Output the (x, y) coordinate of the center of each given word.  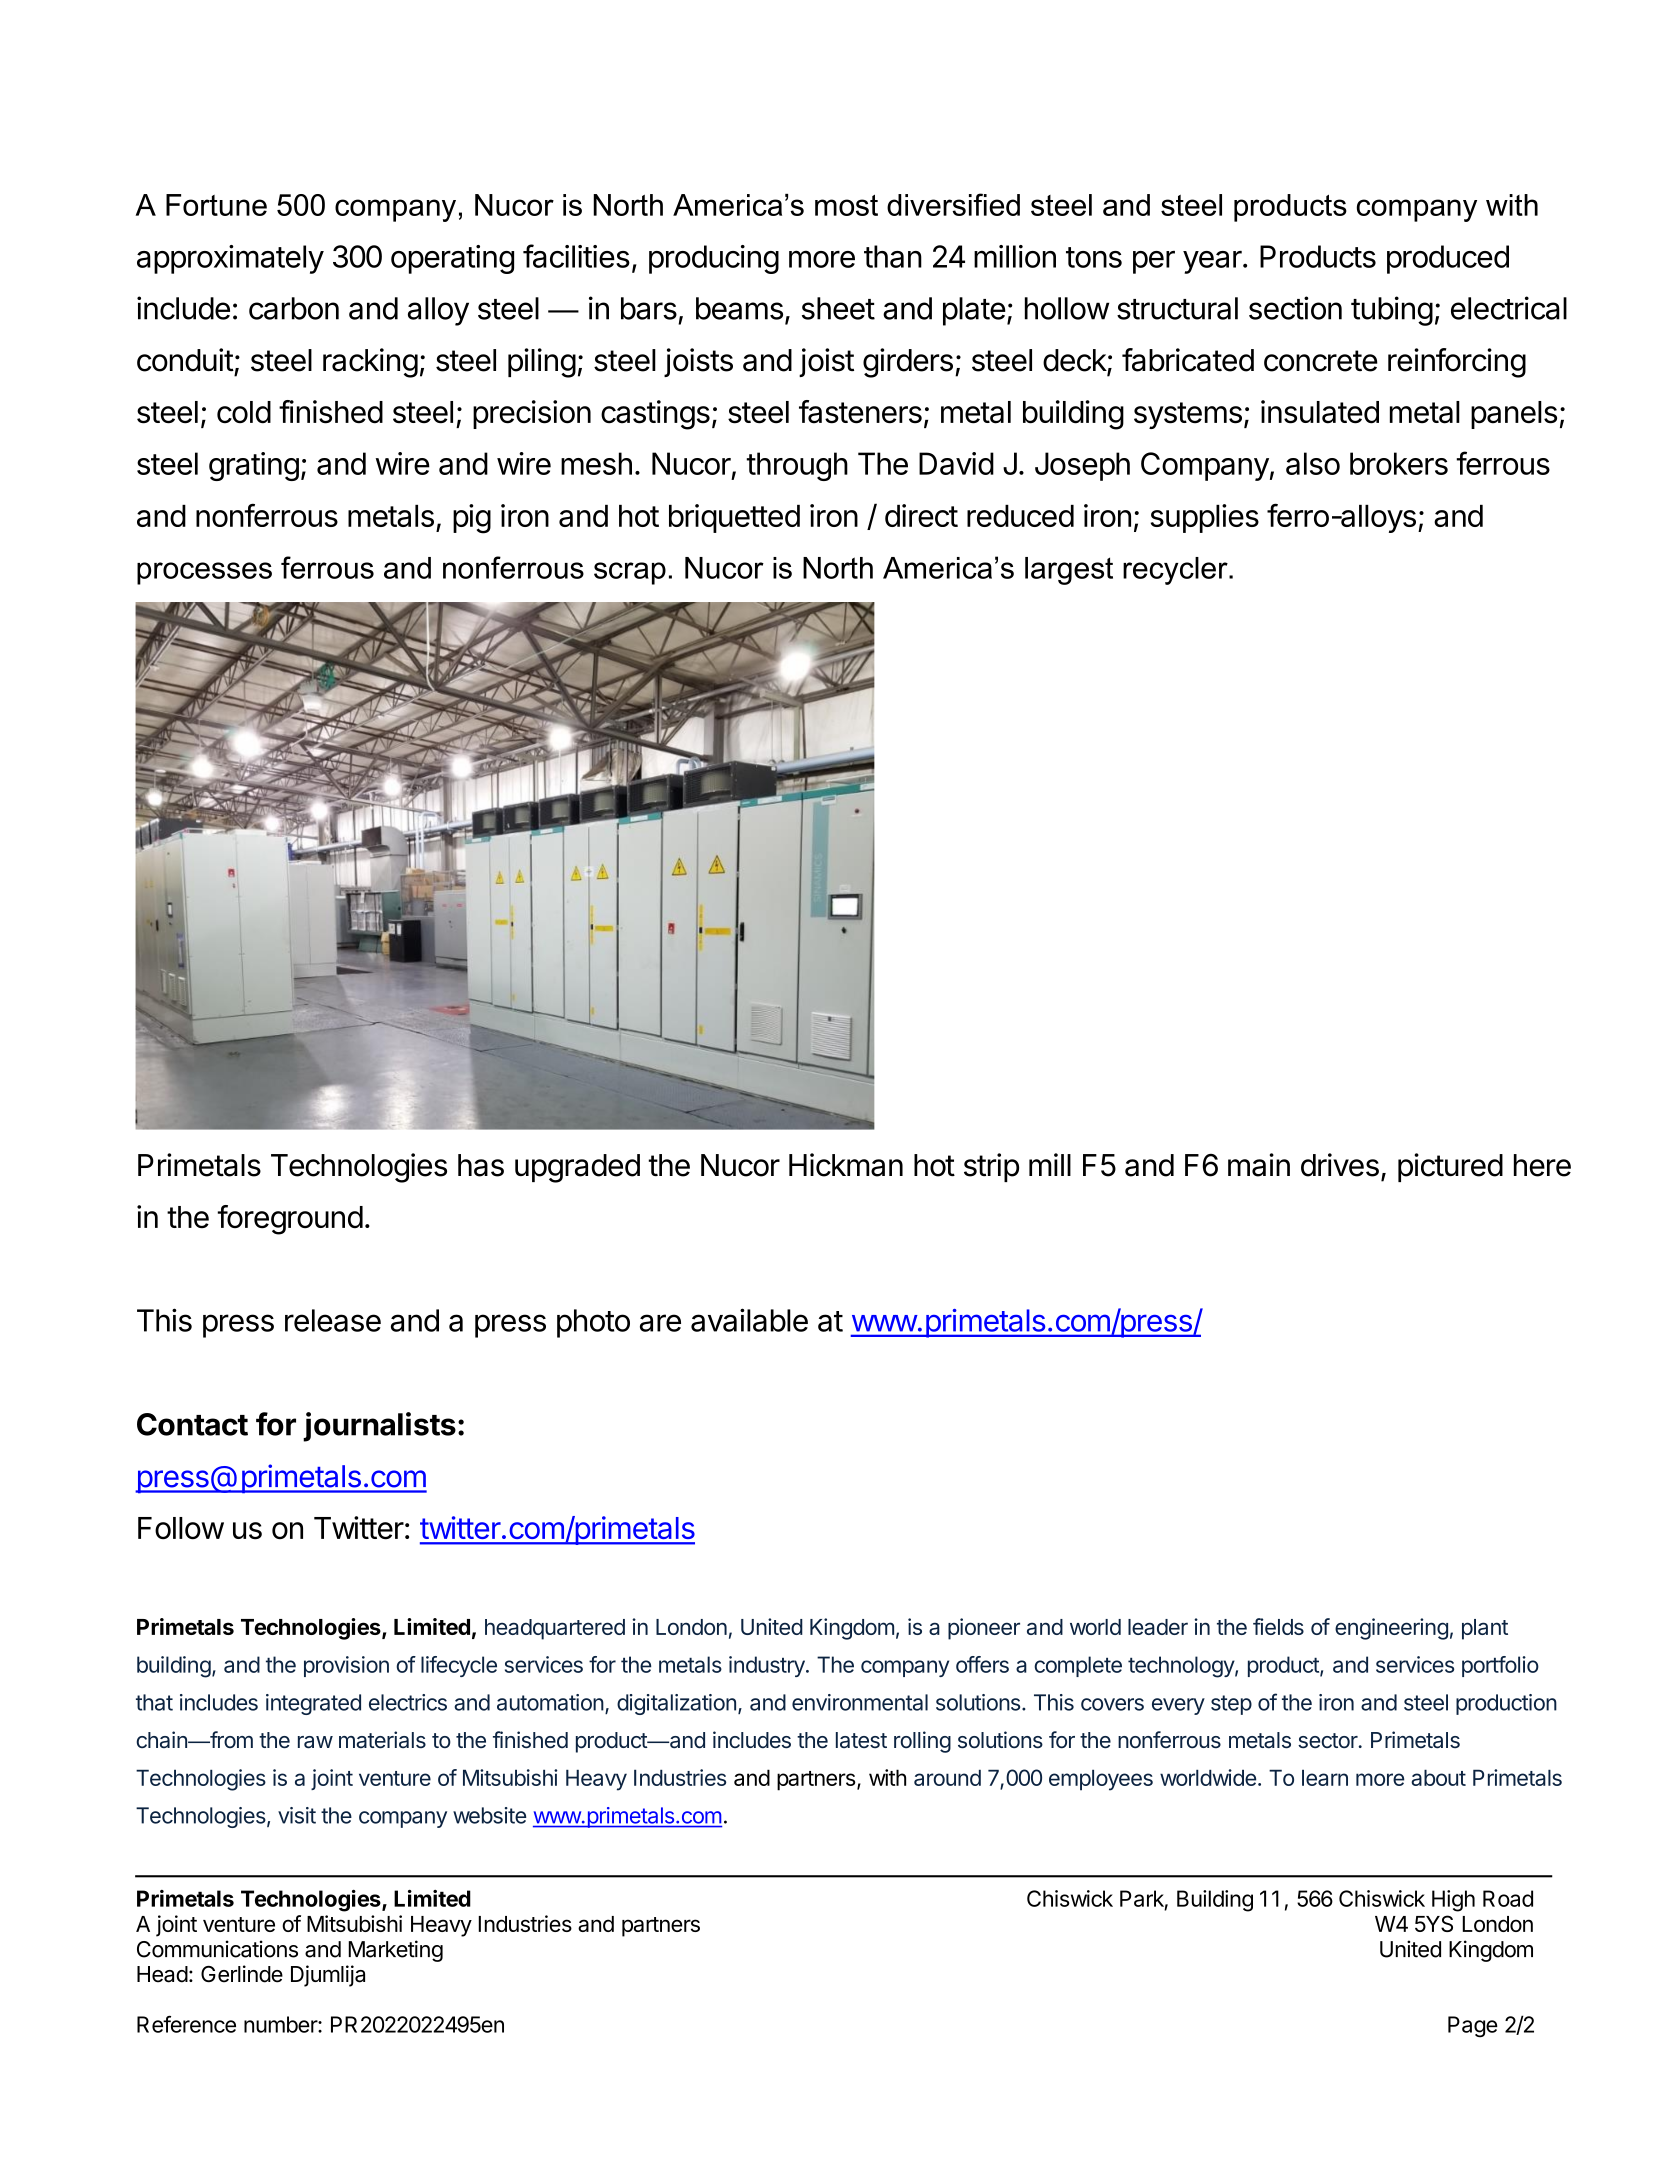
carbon (294, 308)
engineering (1391, 1629)
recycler (1176, 571)
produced (1448, 259)
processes (204, 573)
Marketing (395, 1951)
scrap (630, 573)
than (893, 256)
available (749, 1320)
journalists (379, 1427)
